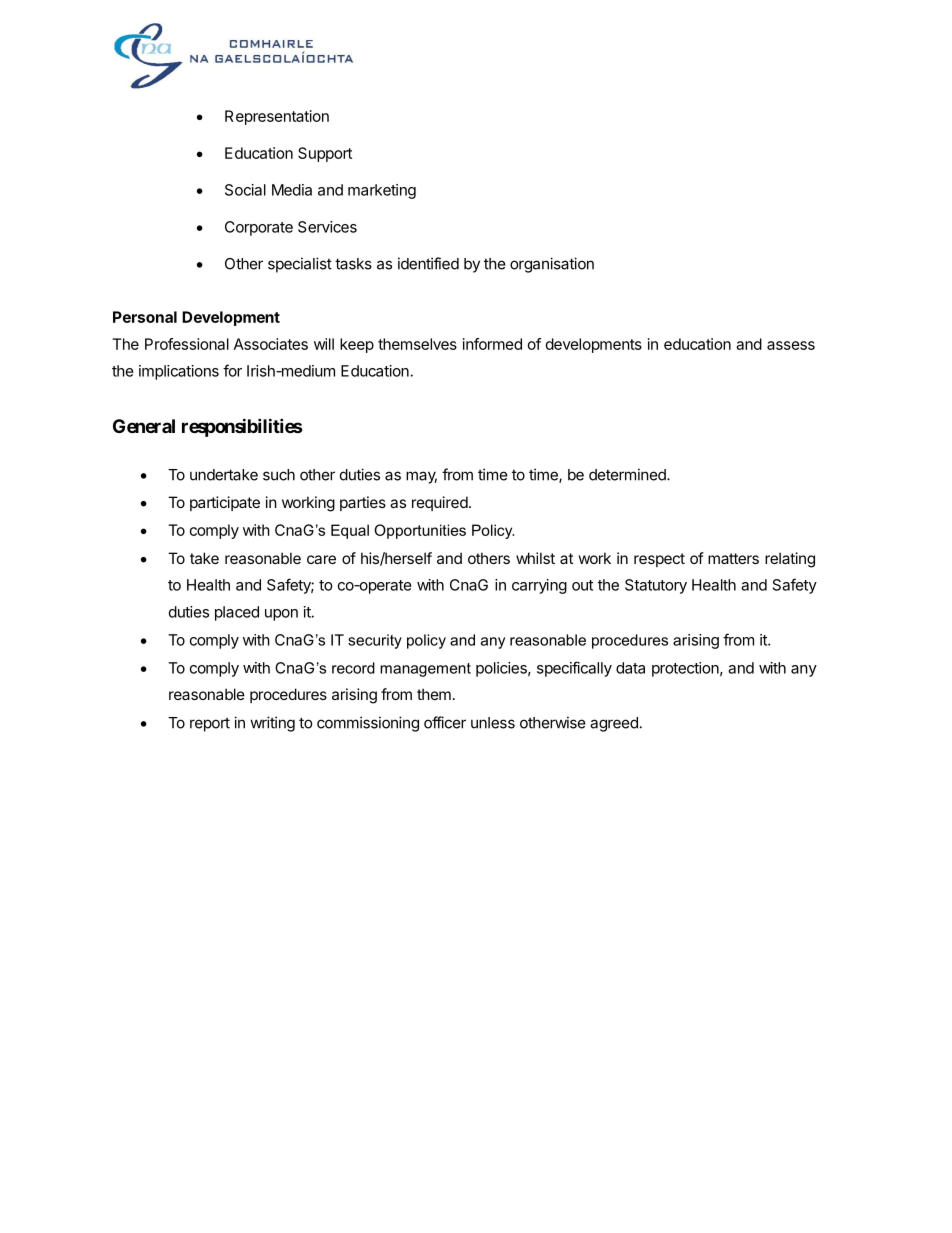  What do you see at coordinates (210, 725) in the document?
I see `report` at bounding box center [210, 725].
